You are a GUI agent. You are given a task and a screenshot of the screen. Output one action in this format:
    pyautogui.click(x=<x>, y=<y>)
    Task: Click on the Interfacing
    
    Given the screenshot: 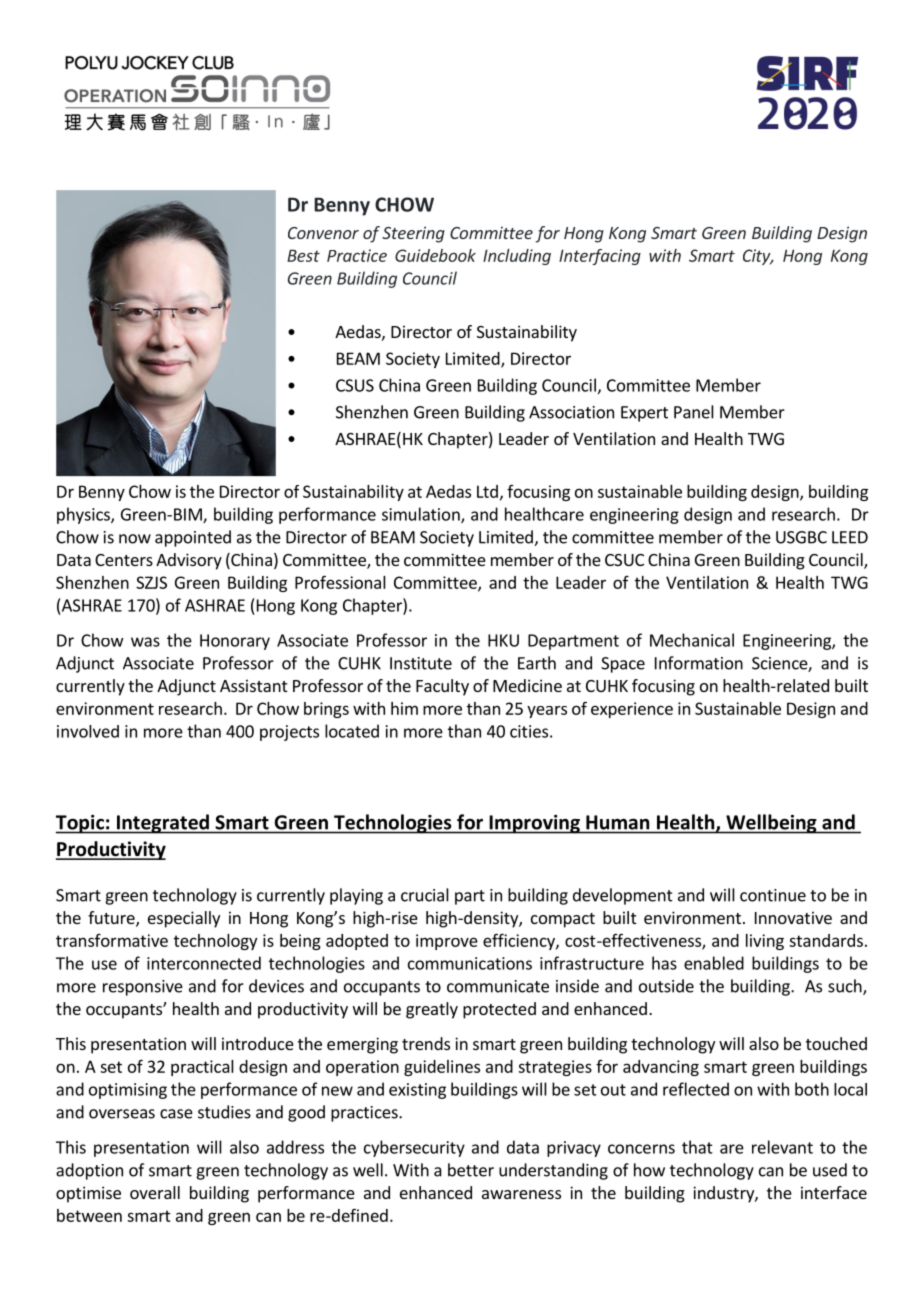 What is the action you would take?
    pyautogui.click(x=600, y=257)
